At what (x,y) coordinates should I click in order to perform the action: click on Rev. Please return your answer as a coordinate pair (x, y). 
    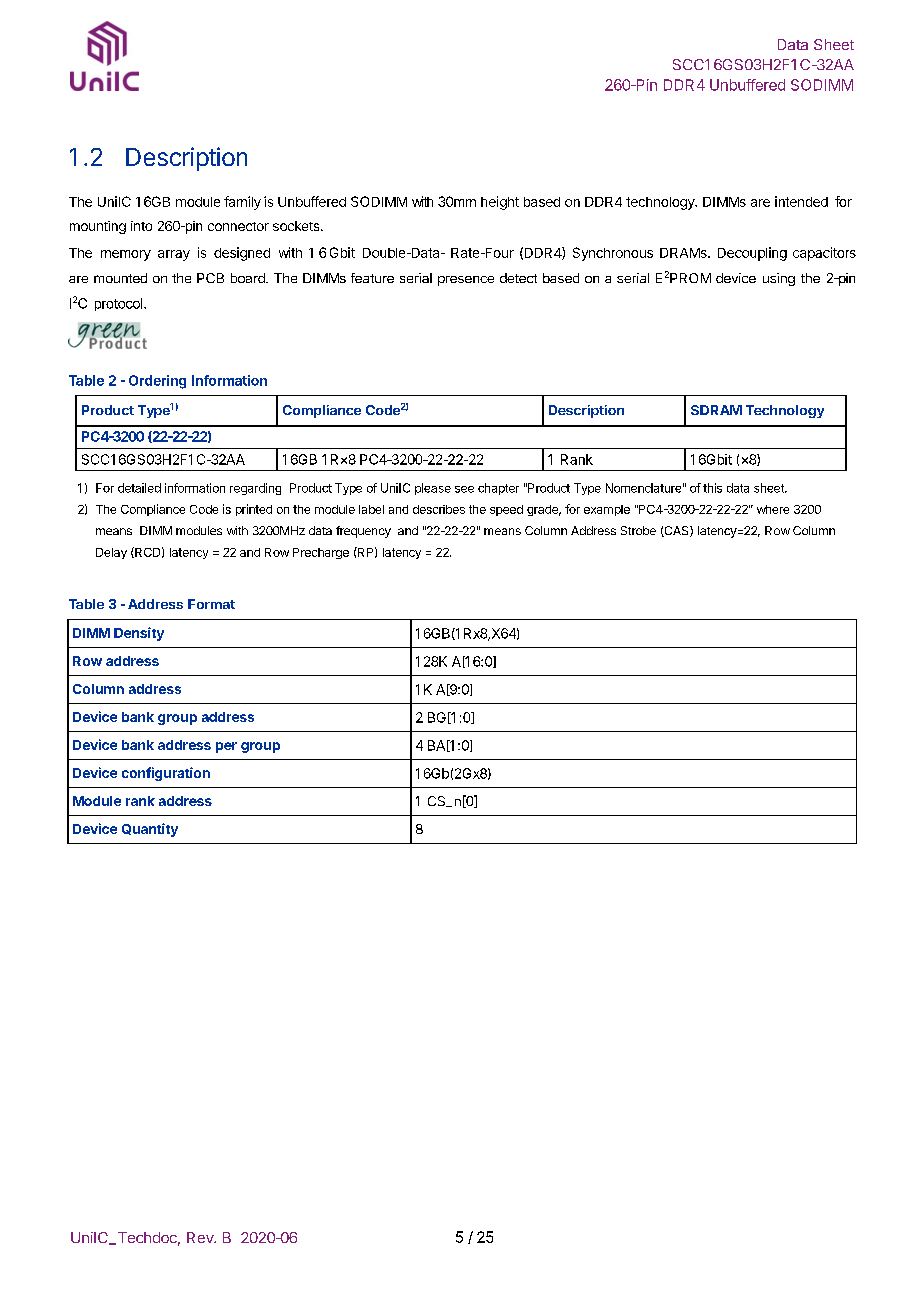
    Looking at the image, I should click on (201, 1237).
